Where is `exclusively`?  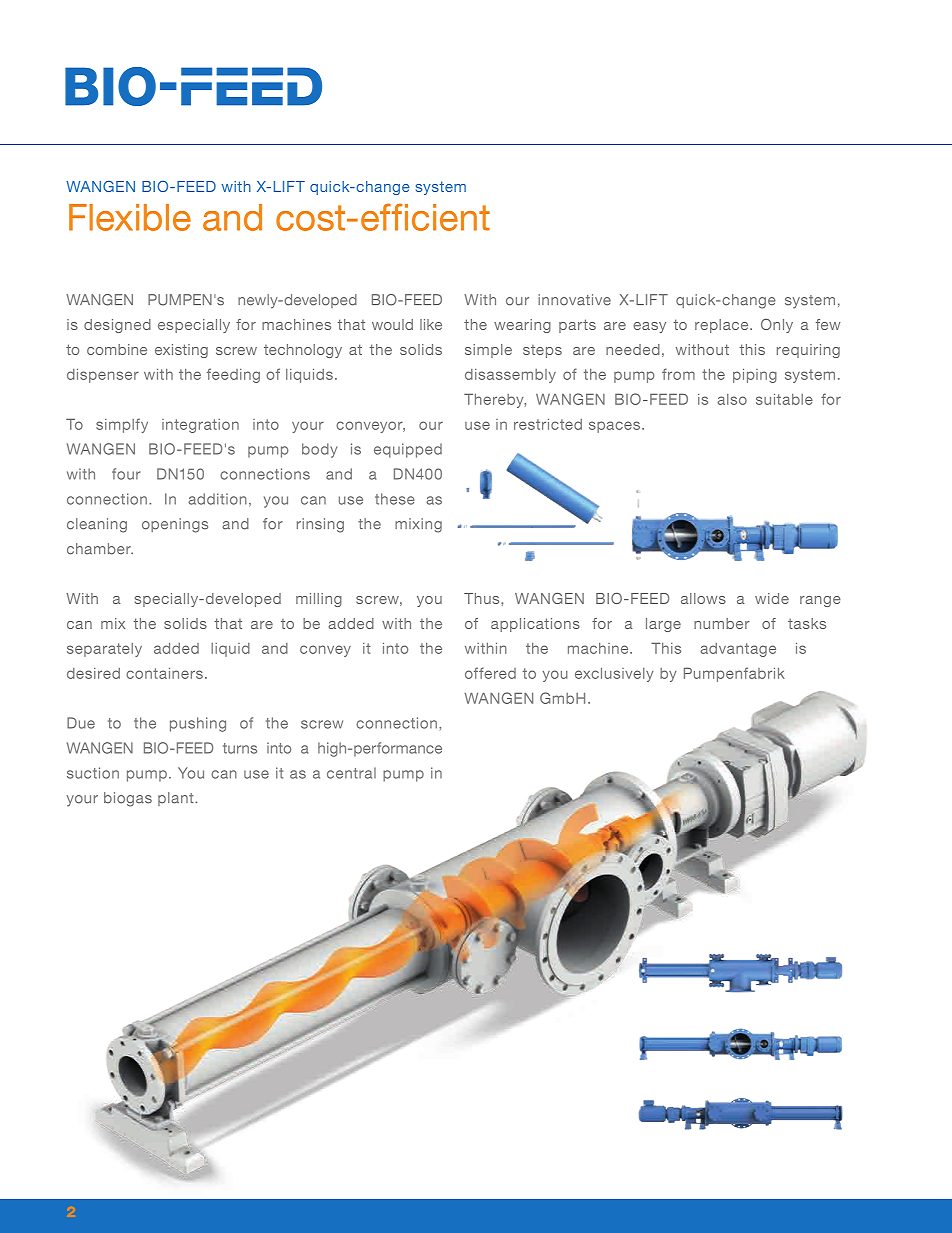 exclusively is located at coordinates (614, 675).
